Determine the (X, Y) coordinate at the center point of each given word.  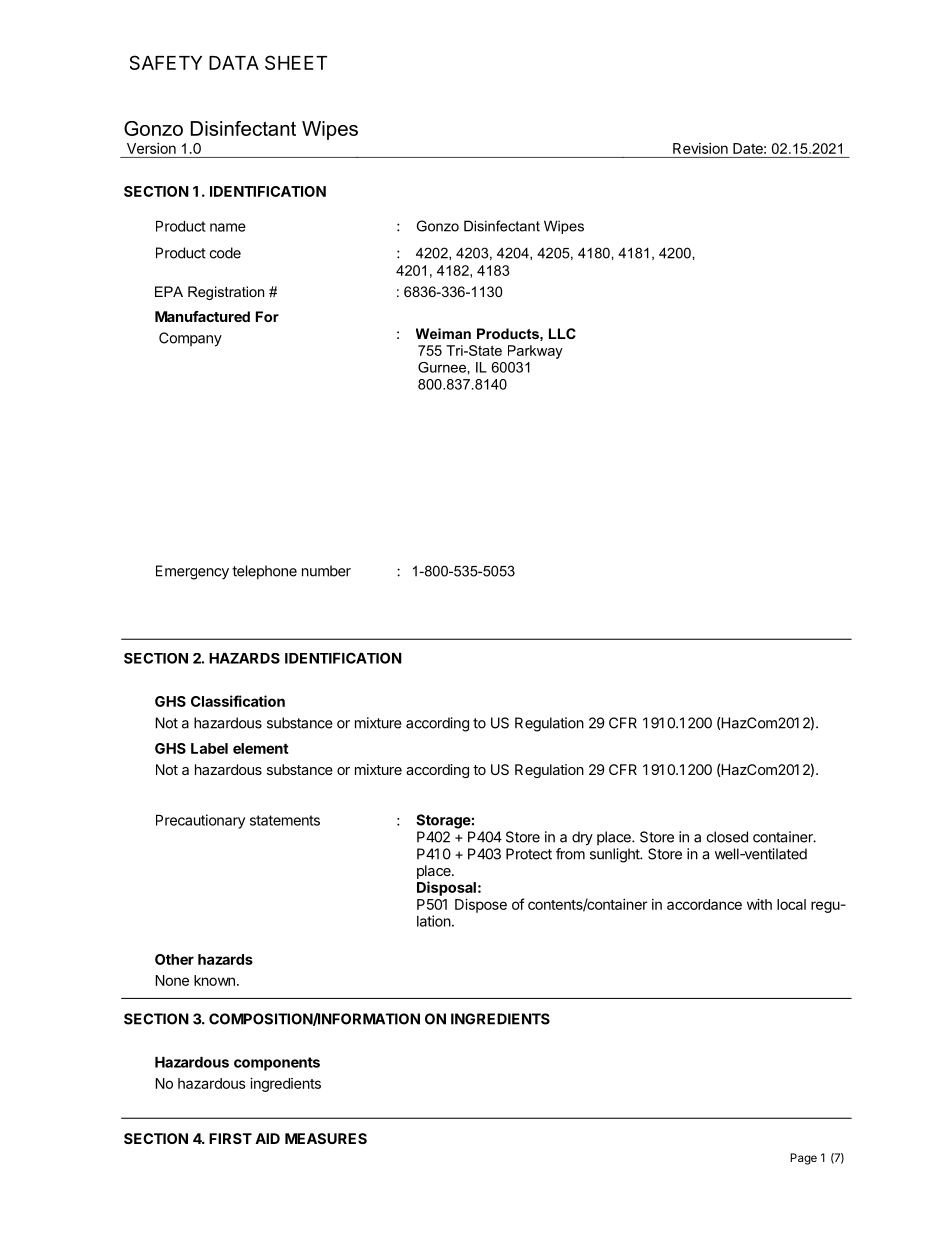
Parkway (535, 352)
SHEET (296, 62)
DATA (234, 63)
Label (209, 748)
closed (727, 837)
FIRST (230, 1138)
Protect (529, 854)
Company (190, 339)
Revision (700, 148)
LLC (562, 333)
